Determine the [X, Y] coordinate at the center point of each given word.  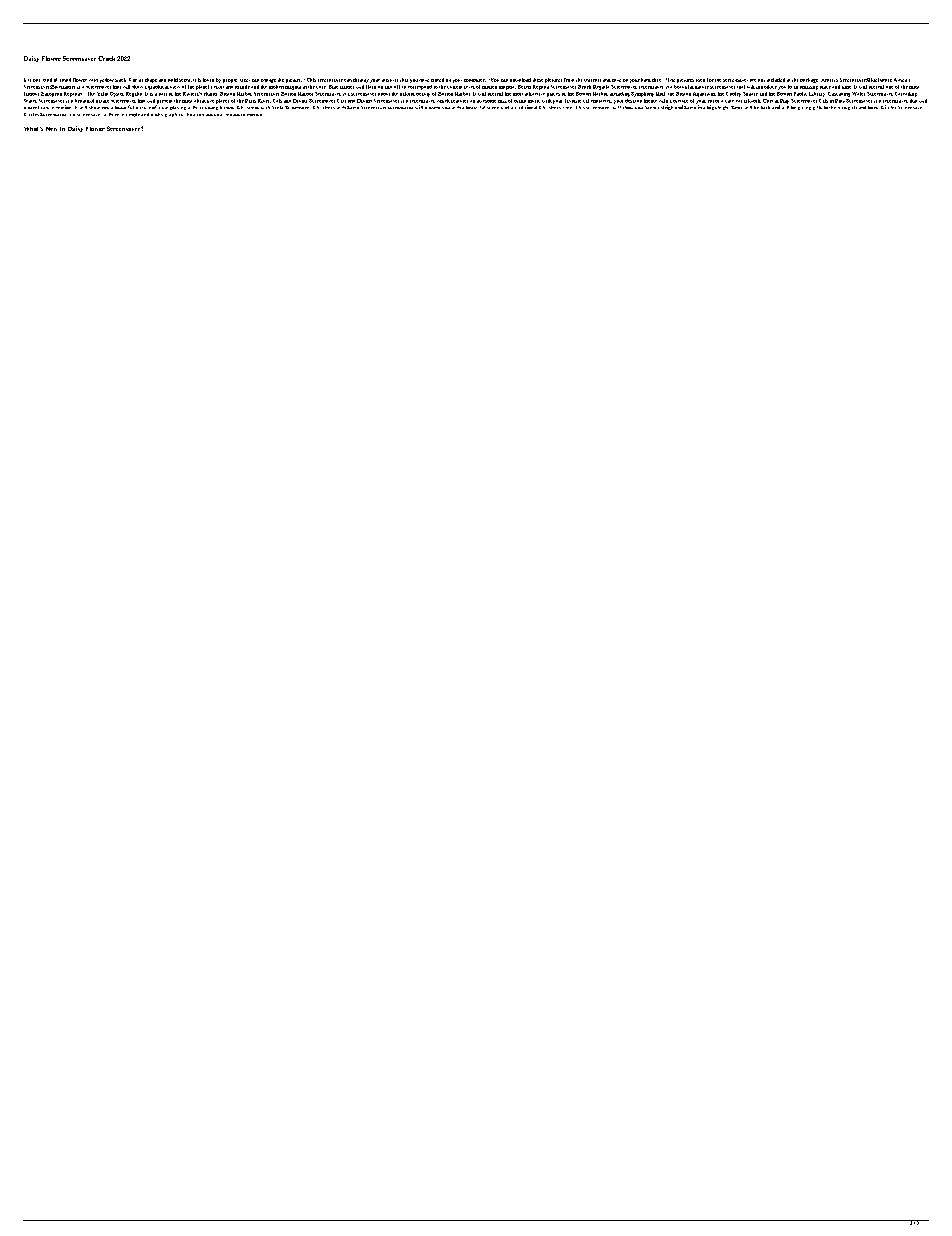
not [761, 80]
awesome [486, 101]
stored [437, 80]
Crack [106, 58]
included [776, 80]
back [765, 107]
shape [151, 80]
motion [63, 107]
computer [475, 80]
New [51, 129]
